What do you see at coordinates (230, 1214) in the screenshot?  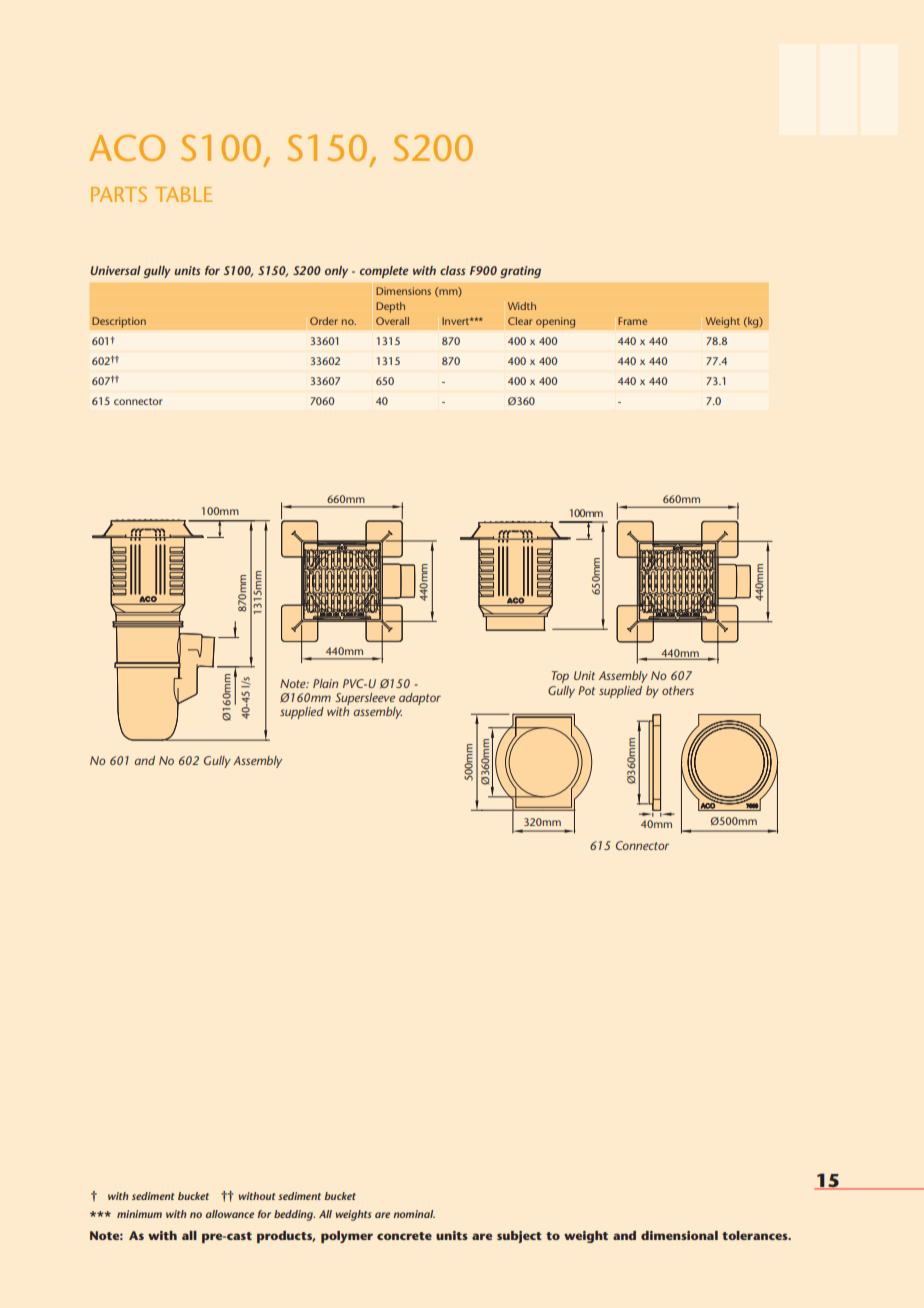 I see `allowance` at bounding box center [230, 1214].
